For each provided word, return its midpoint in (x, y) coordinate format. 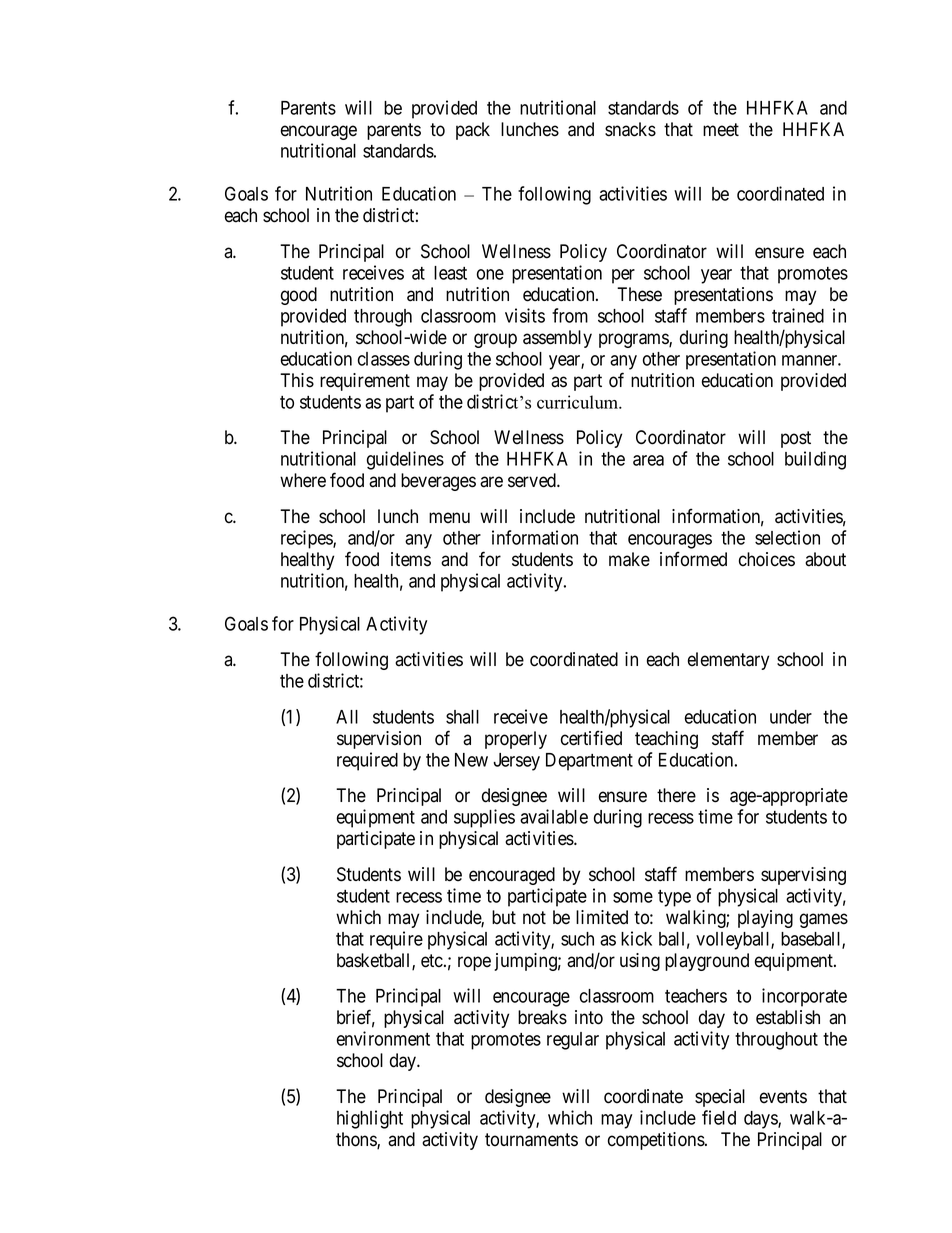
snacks (630, 129)
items (411, 559)
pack (473, 131)
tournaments (531, 1140)
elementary (728, 661)
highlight (370, 1119)
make (629, 559)
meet (721, 130)
